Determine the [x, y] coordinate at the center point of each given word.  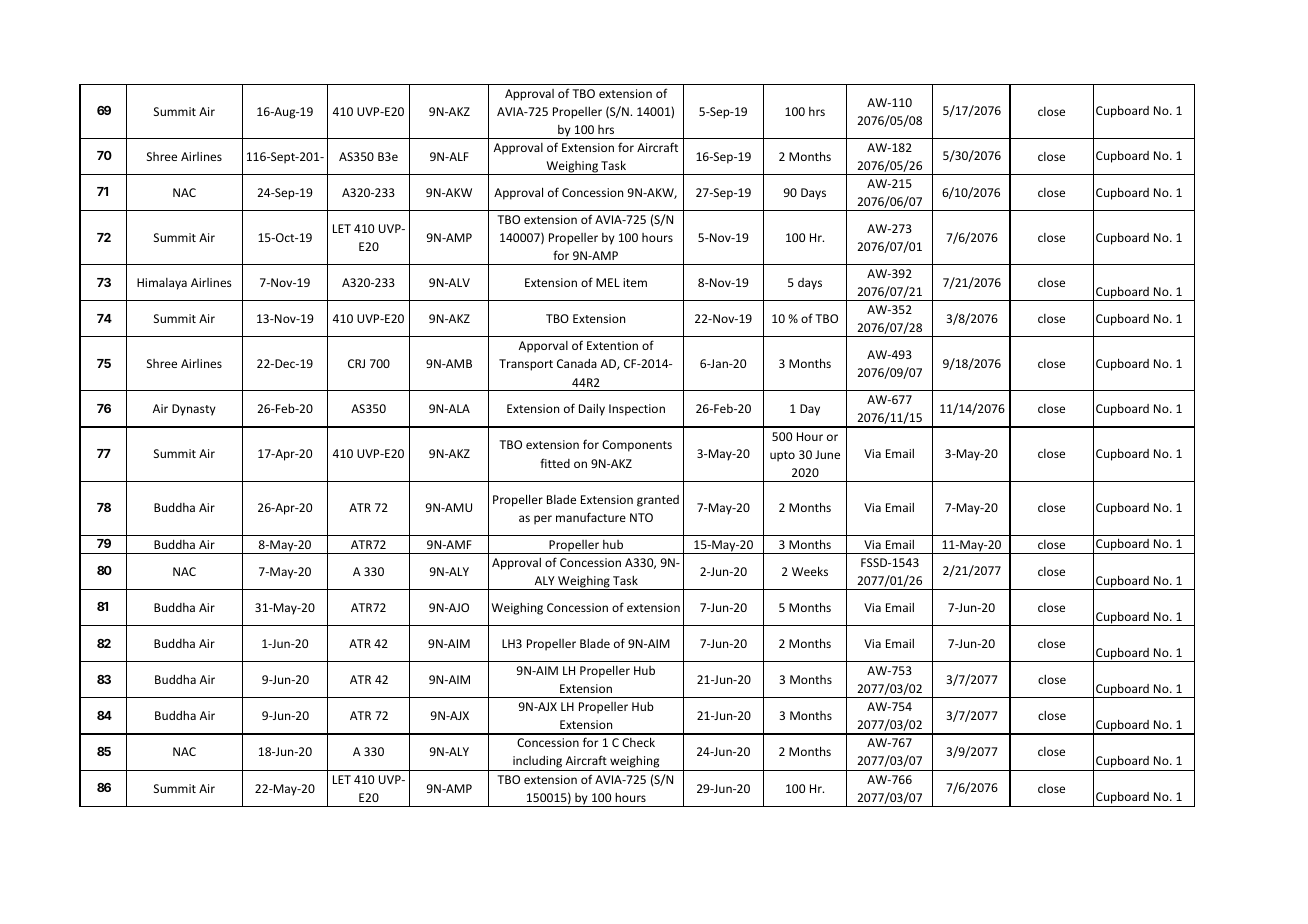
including [538, 763]
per [543, 520]
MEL [608, 282]
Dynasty [194, 410]
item [635, 282]
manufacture [591, 517]
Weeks [810, 571]
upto [782, 456]
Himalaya [162, 284]
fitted [555, 463]
